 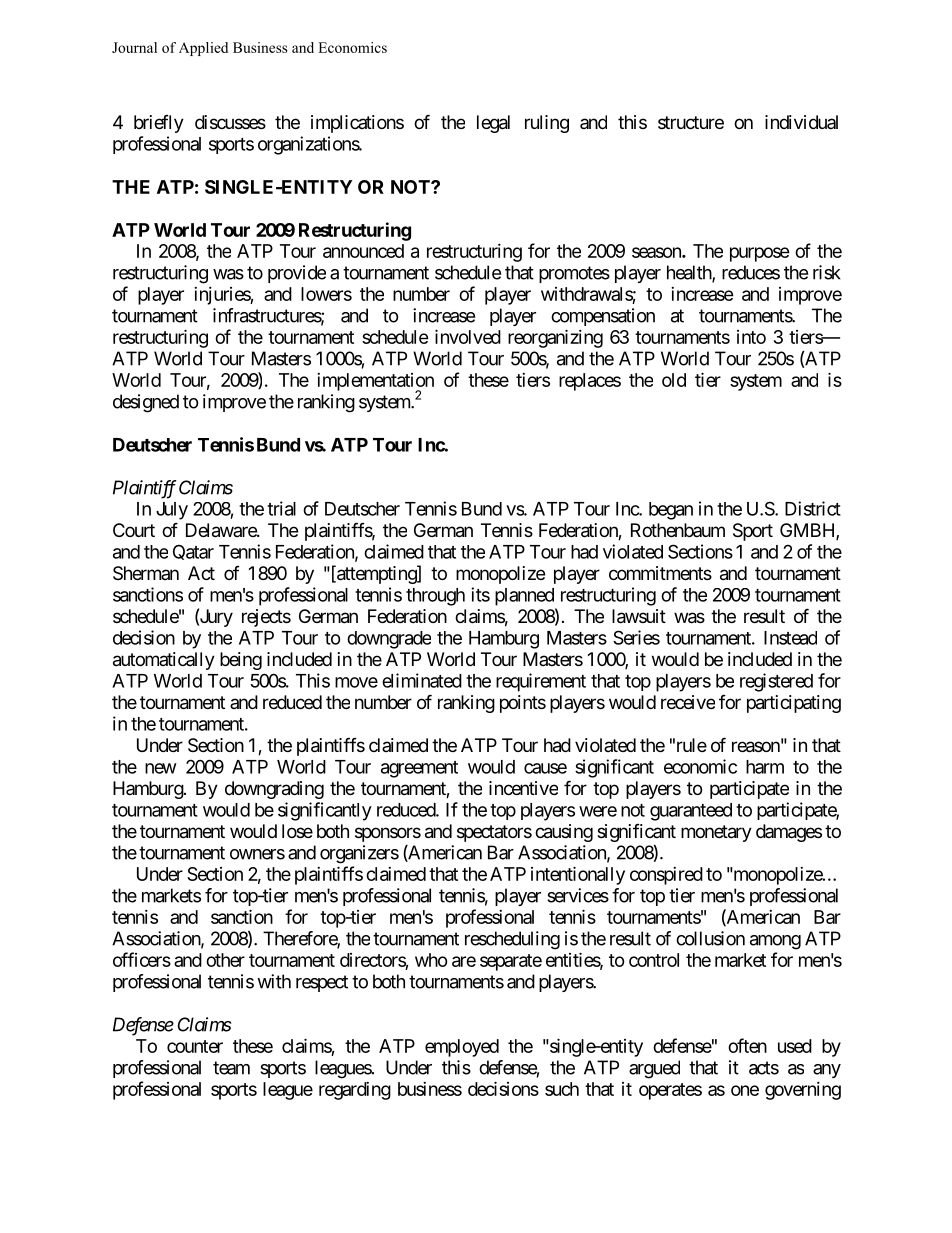 What do you see at coordinates (146, 403) in the document?
I see `designed` at bounding box center [146, 403].
